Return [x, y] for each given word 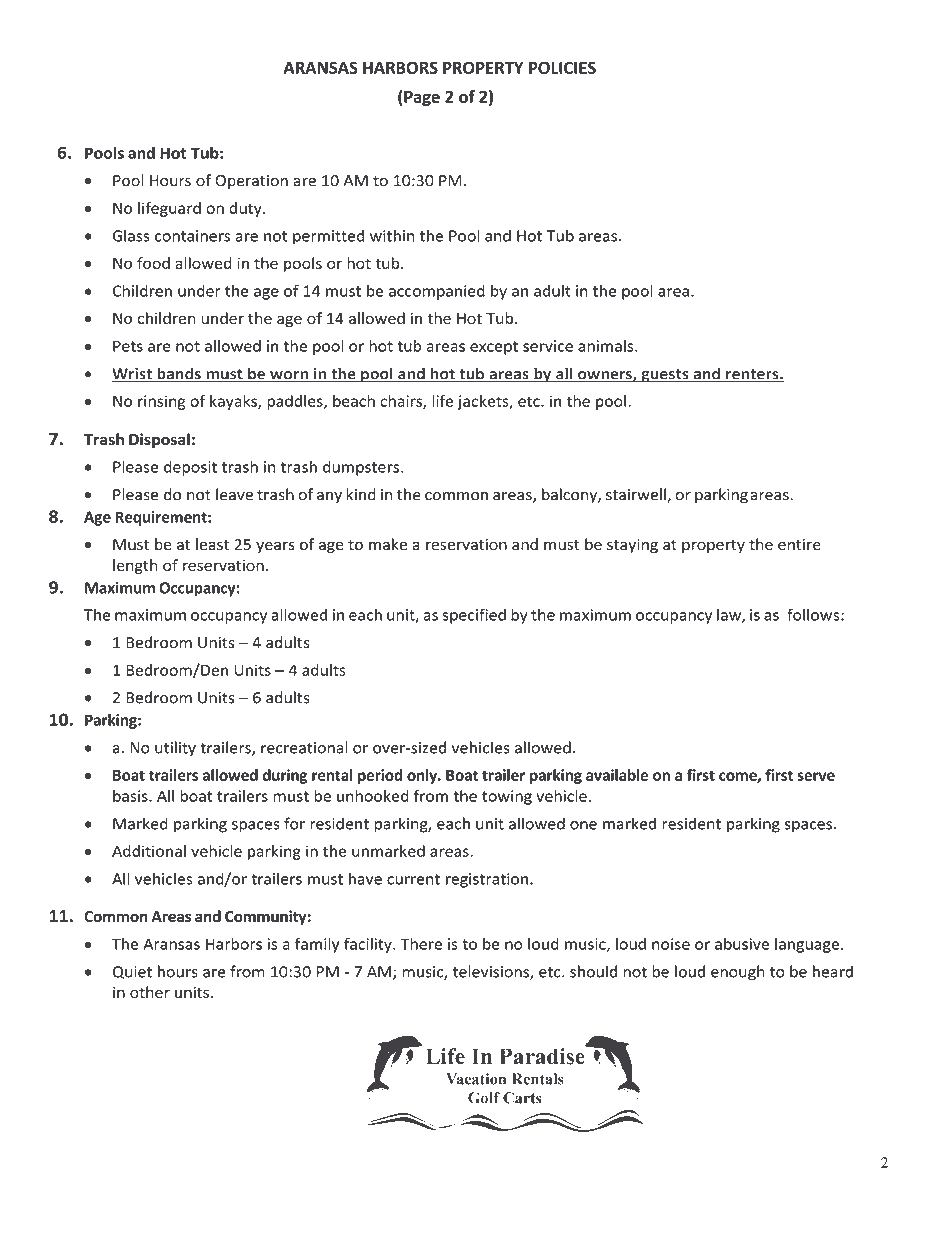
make [388, 544]
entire [799, 545]
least [212, 544]
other [150, 992]
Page [421, 98]
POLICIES [562, 67]
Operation [251, 182]
